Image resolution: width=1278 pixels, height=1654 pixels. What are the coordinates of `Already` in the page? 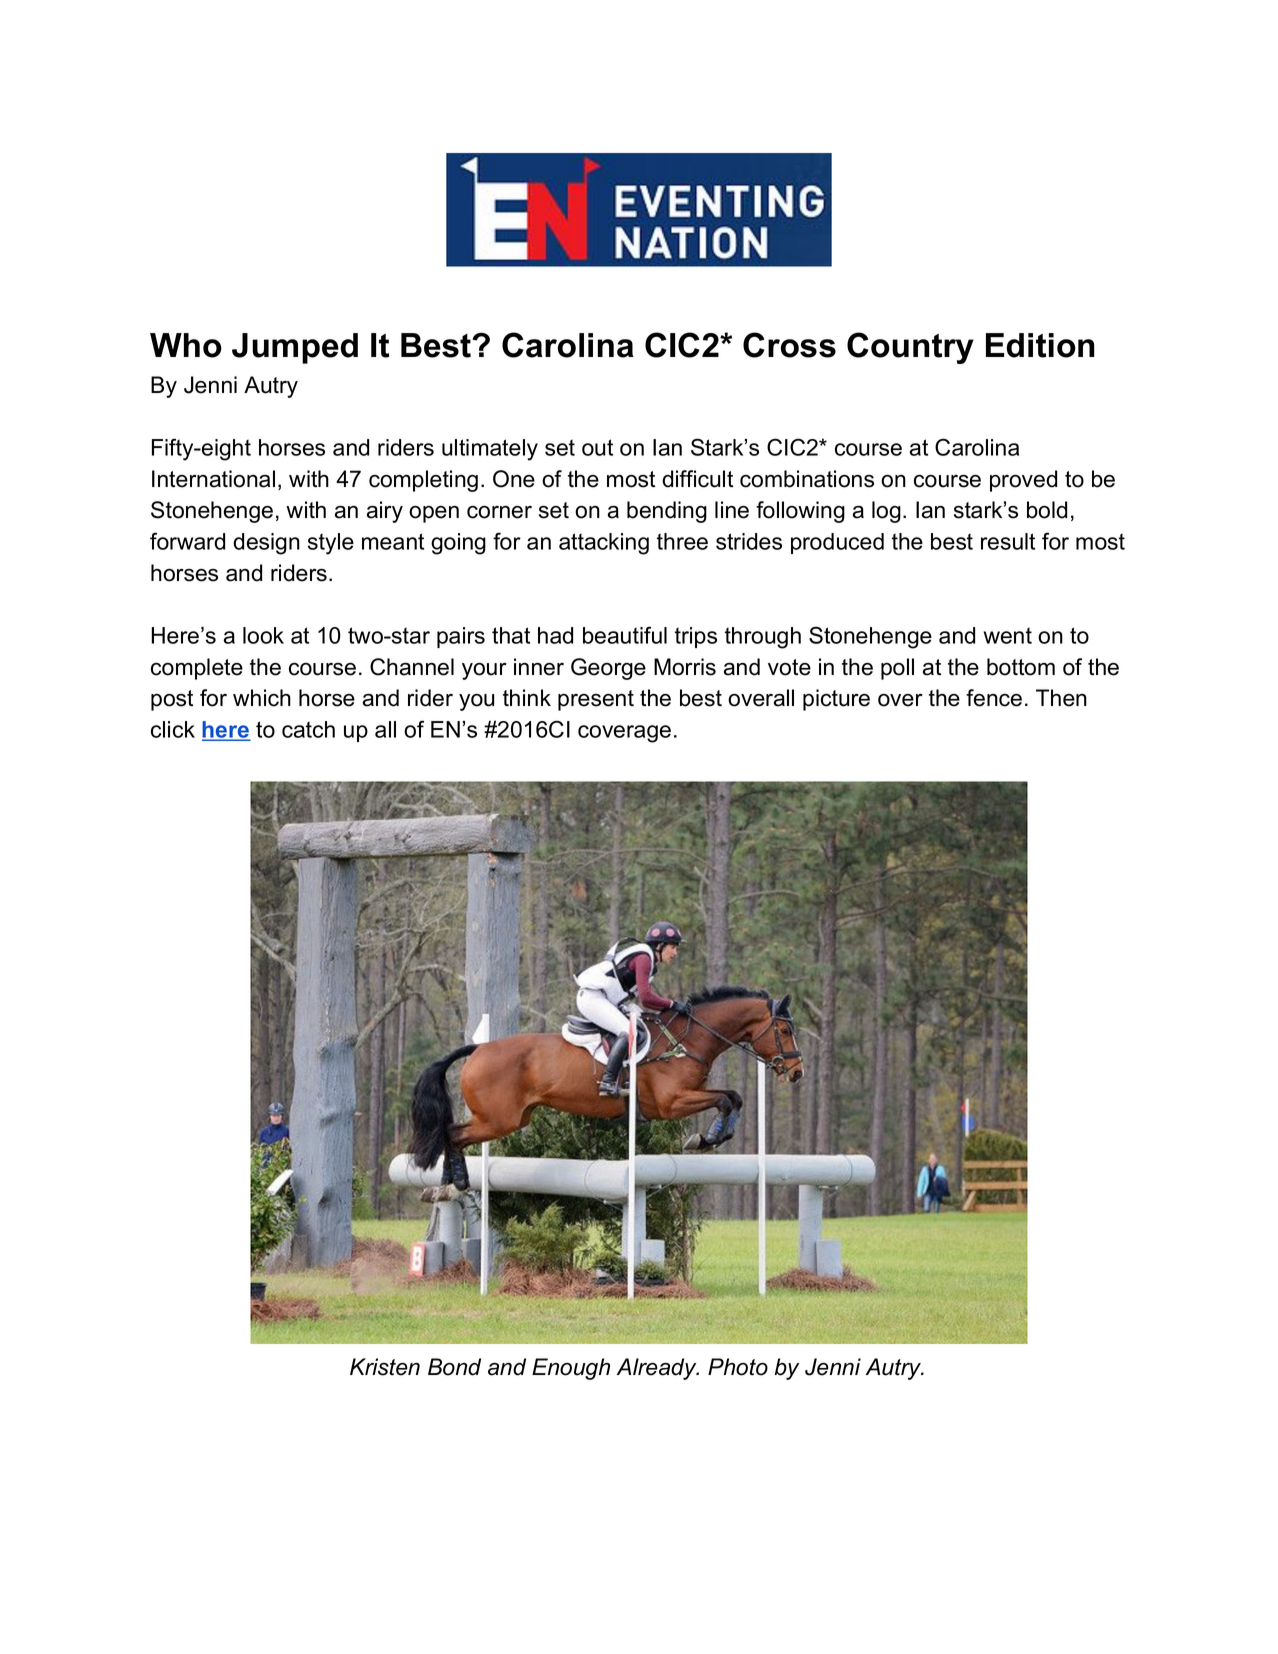 It's located at (657, 1369).
